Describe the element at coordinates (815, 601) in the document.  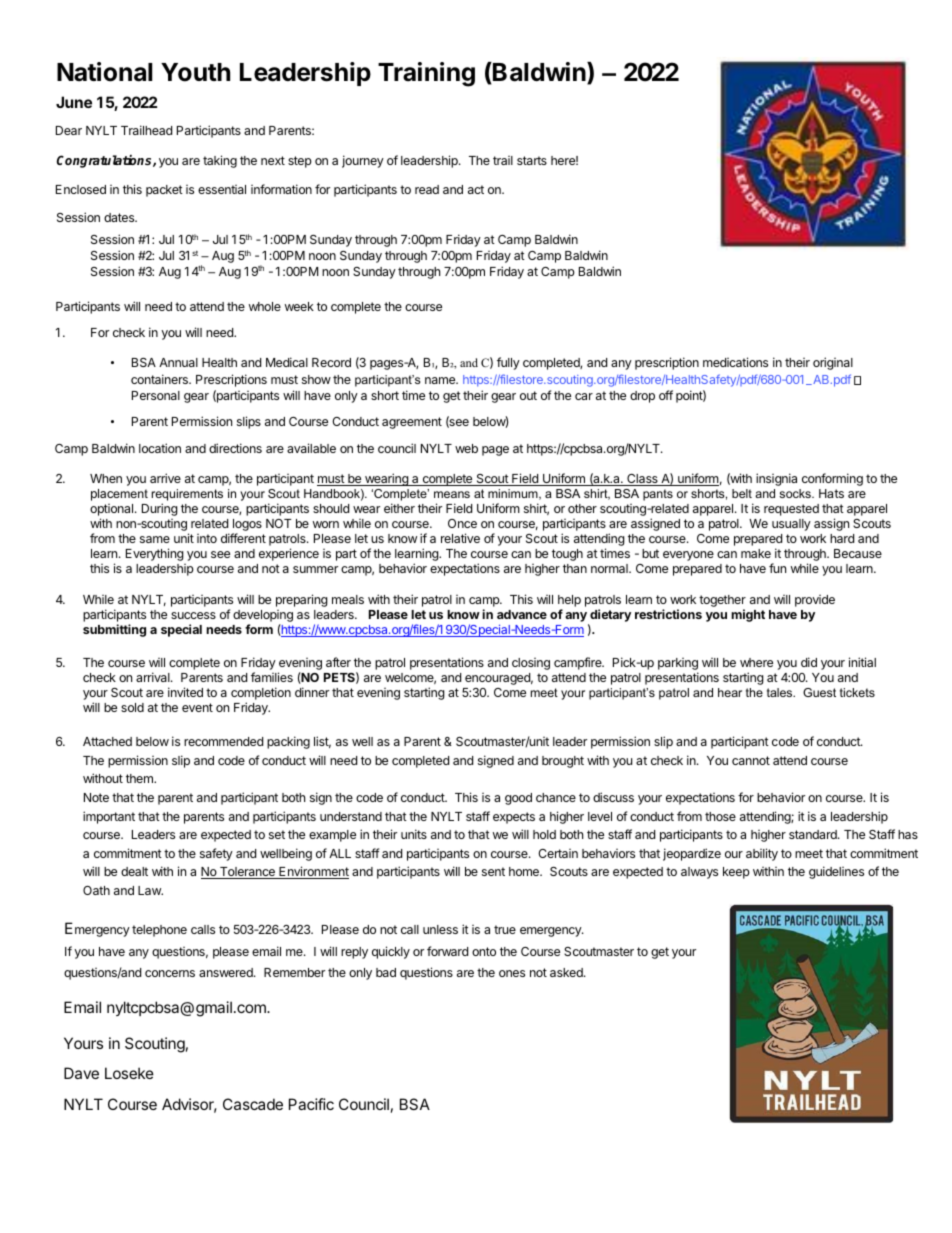
I see `provide` at that location.
